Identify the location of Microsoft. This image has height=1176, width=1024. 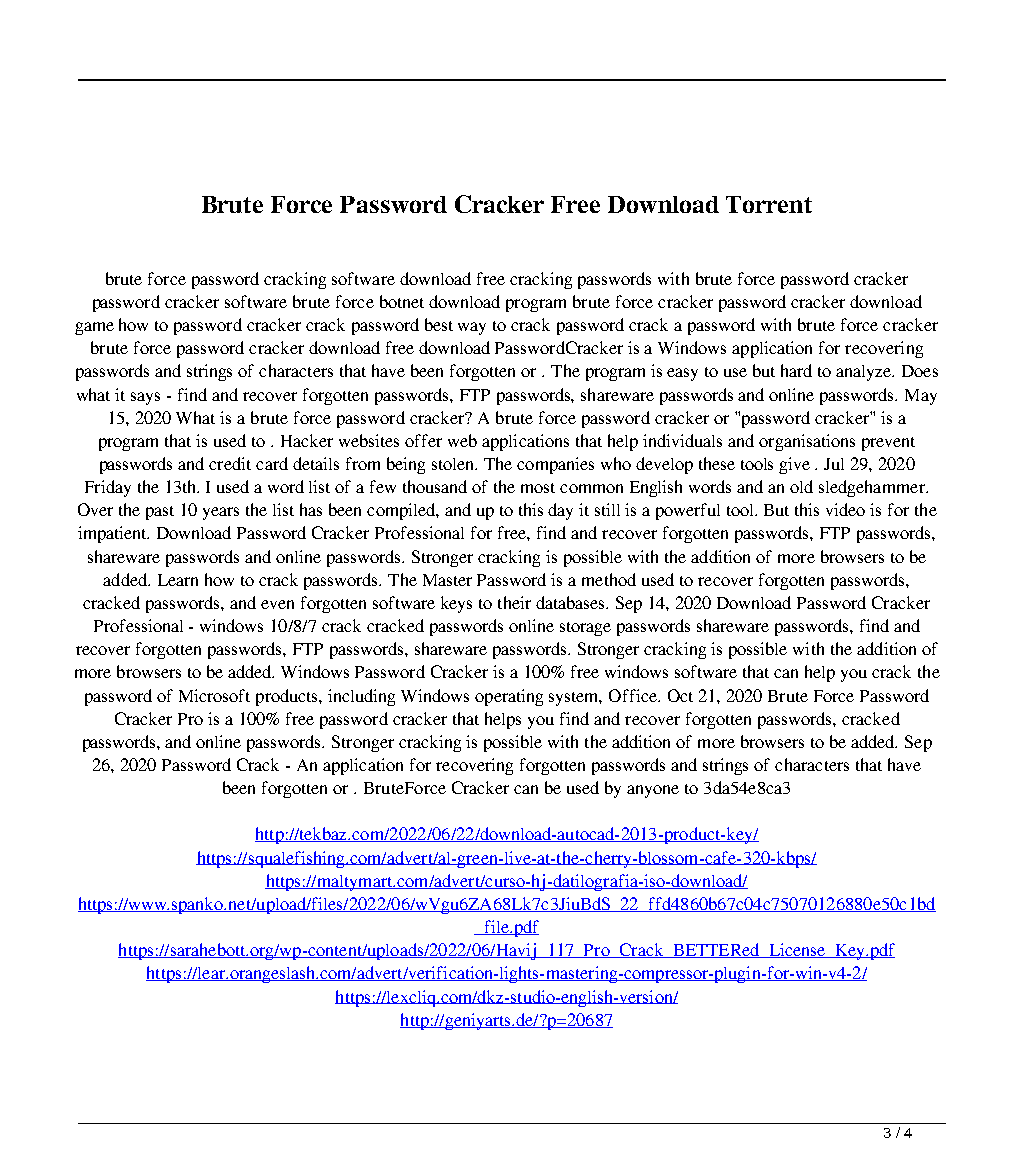
(214, 695).
